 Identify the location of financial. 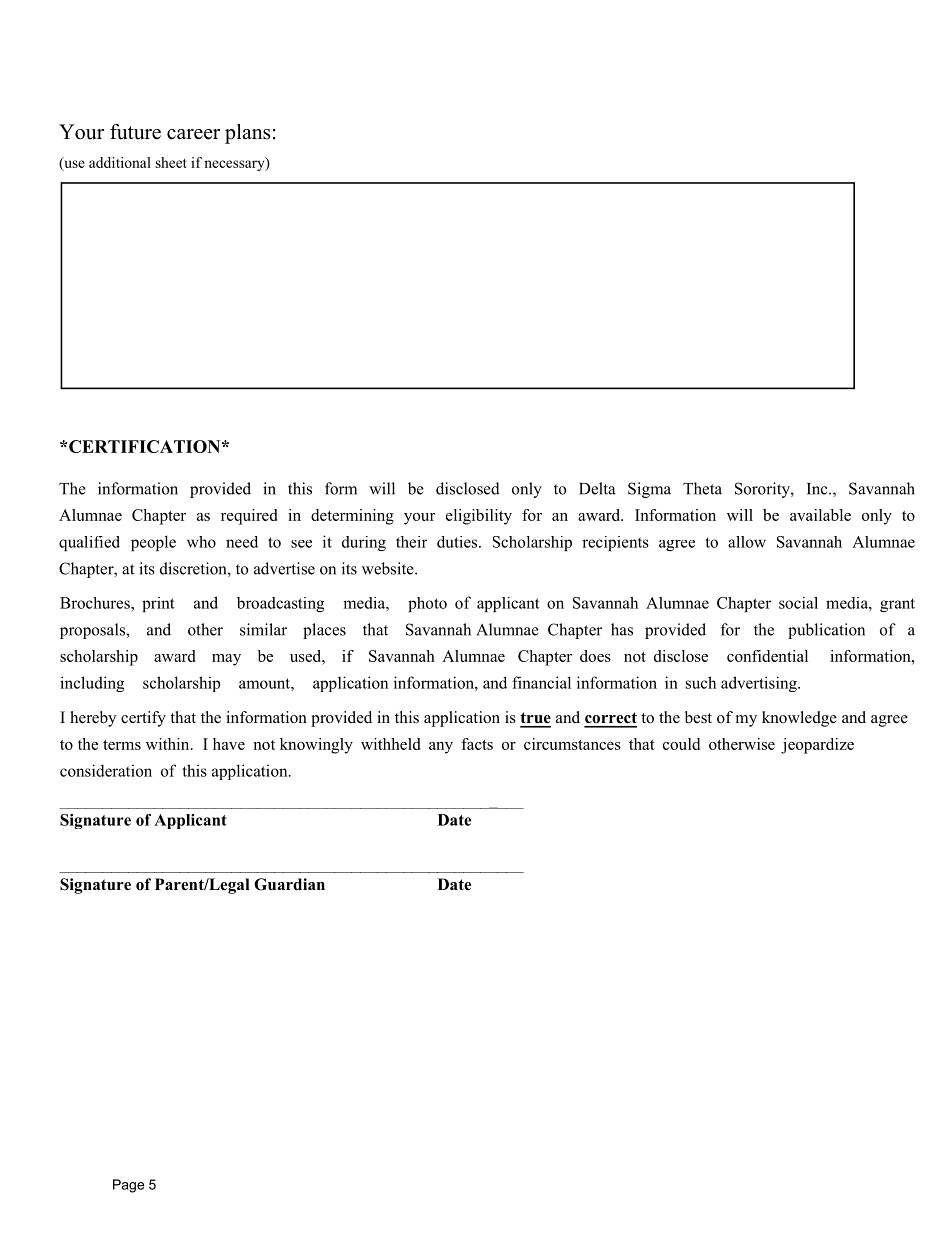
(541, 682).
